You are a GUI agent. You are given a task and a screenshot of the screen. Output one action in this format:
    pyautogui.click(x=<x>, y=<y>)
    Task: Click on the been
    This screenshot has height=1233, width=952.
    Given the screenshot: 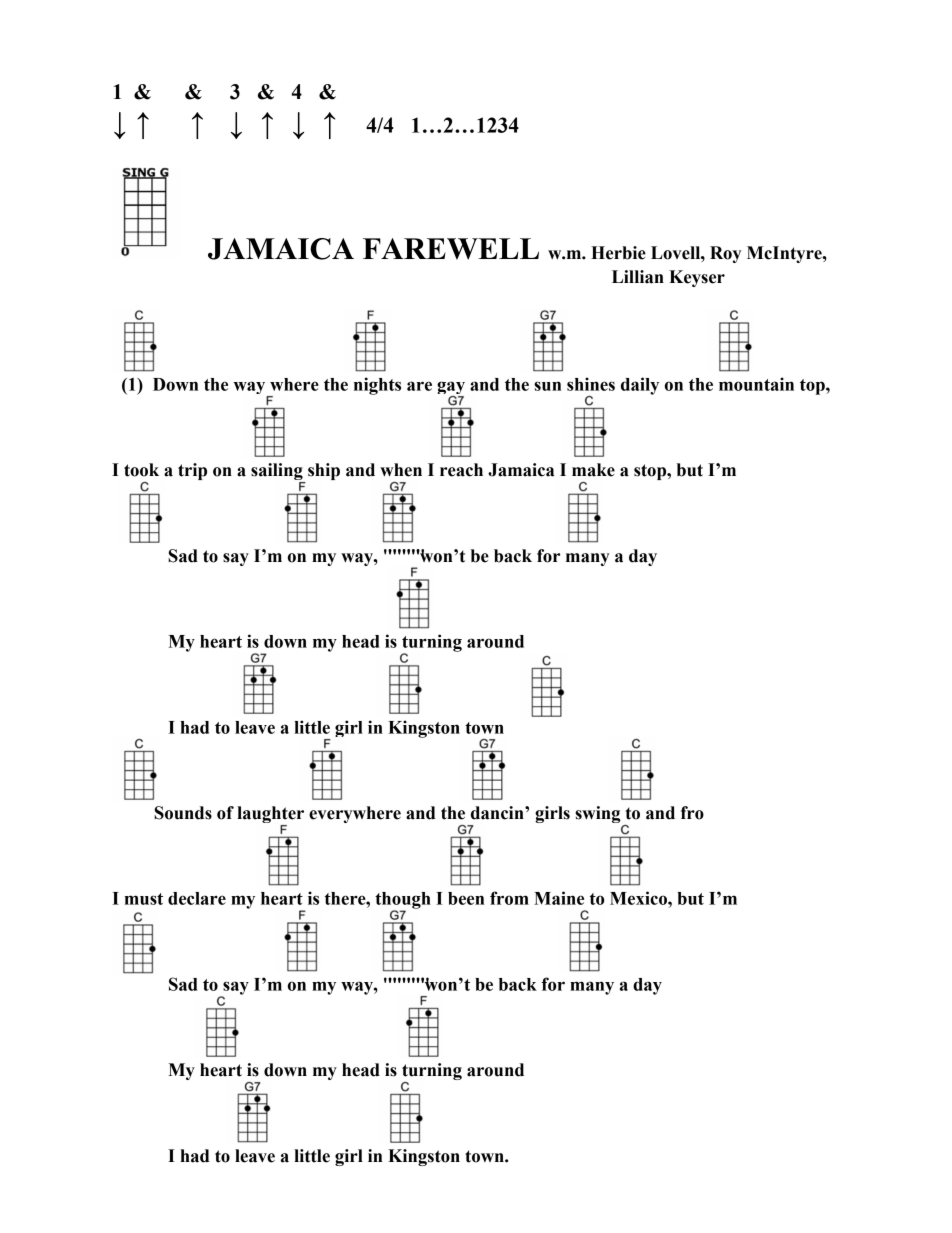 What is the action you would take?
    pyautogui.click(x=466, y=898)
